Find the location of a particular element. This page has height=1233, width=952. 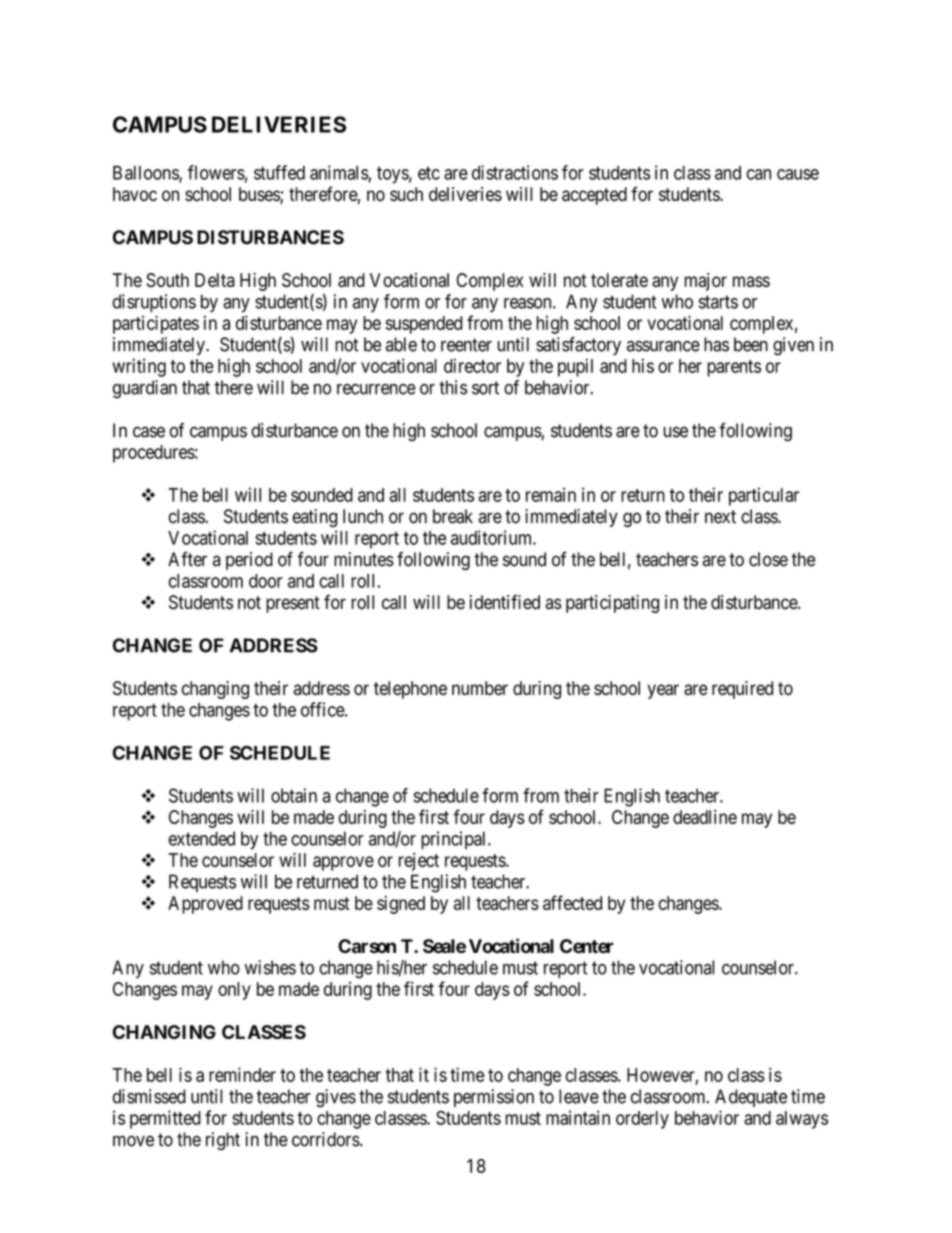

reject is located at coordinates (419, 862).
